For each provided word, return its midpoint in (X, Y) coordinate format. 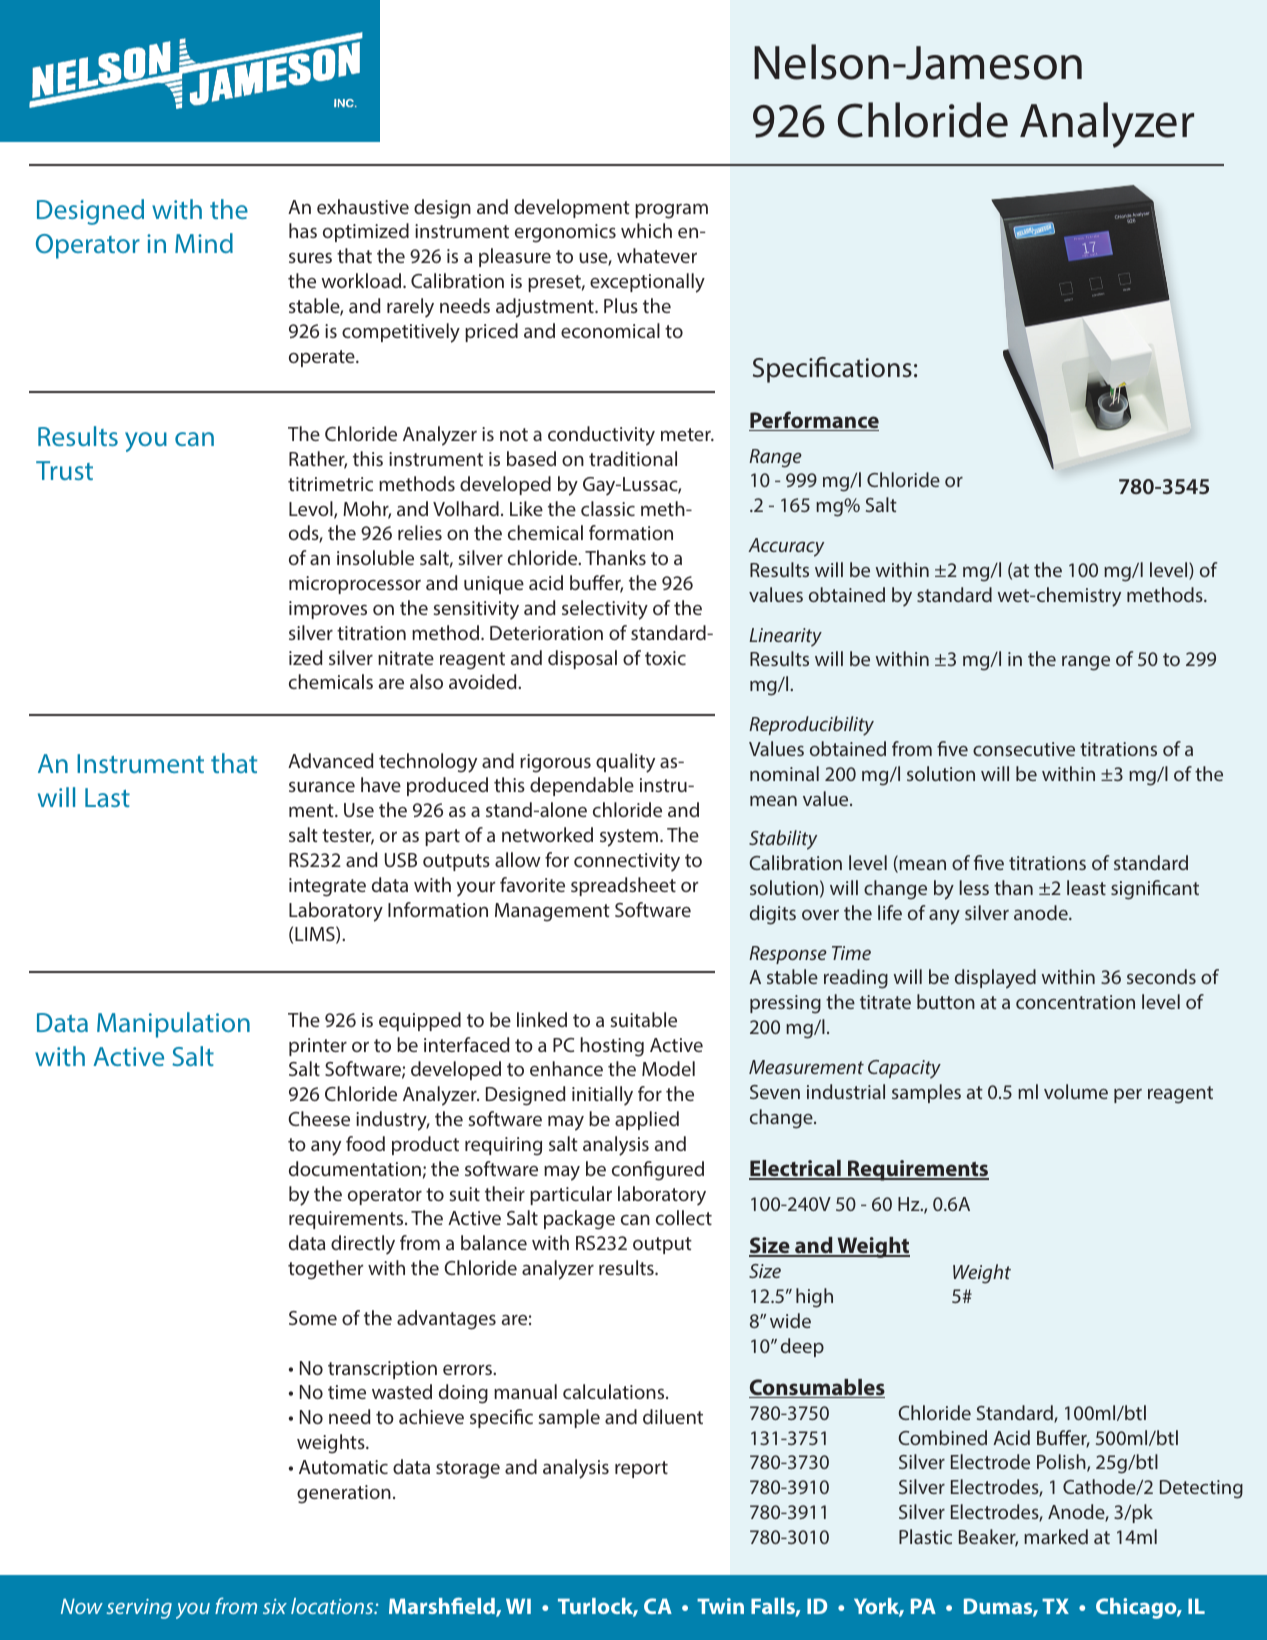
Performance (814, 421)
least (1086, 887)
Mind (204, 243)
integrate (327, 887)
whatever (657, 255)
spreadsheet (623, 886)
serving (139, 1609)
